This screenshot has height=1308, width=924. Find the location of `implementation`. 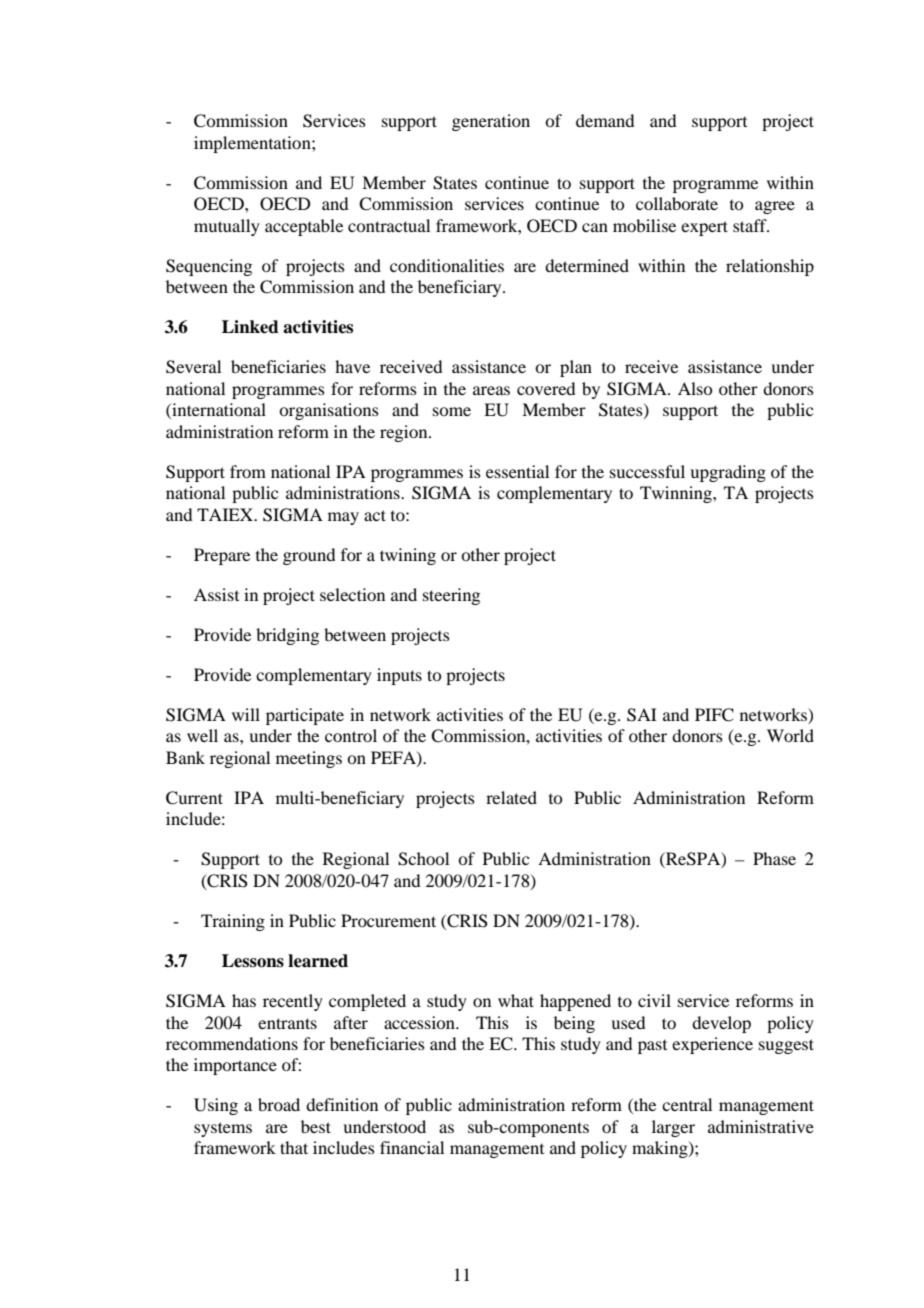

implementation is located at coordinates (253, 144).
